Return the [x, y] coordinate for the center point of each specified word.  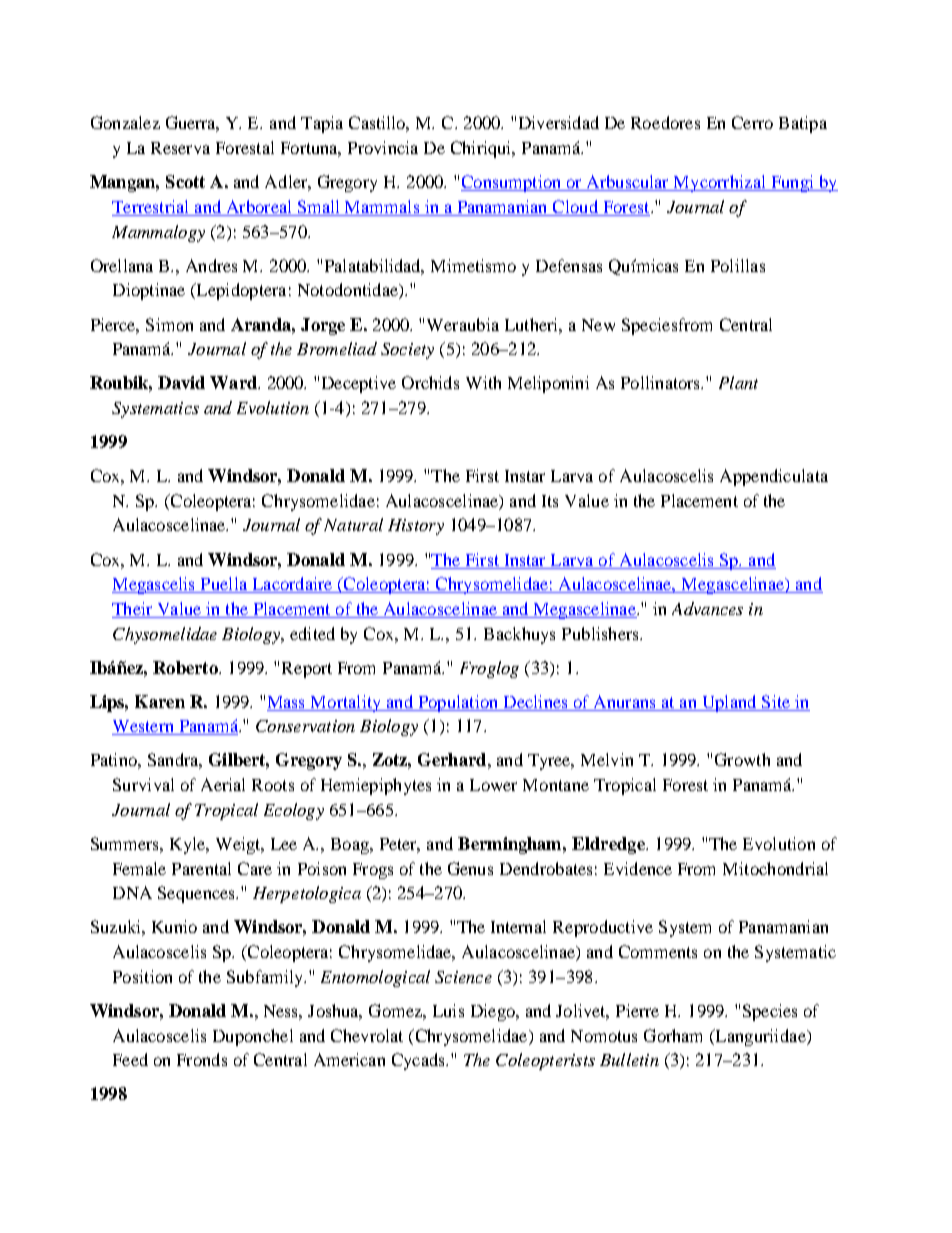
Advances [707, 608]
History [416, 527]
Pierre [637, 1010]
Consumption [512, 183]
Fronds [202, 1059]
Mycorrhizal [720, 183]
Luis [448, 1010]
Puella [224, 585]
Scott [185, 181]
